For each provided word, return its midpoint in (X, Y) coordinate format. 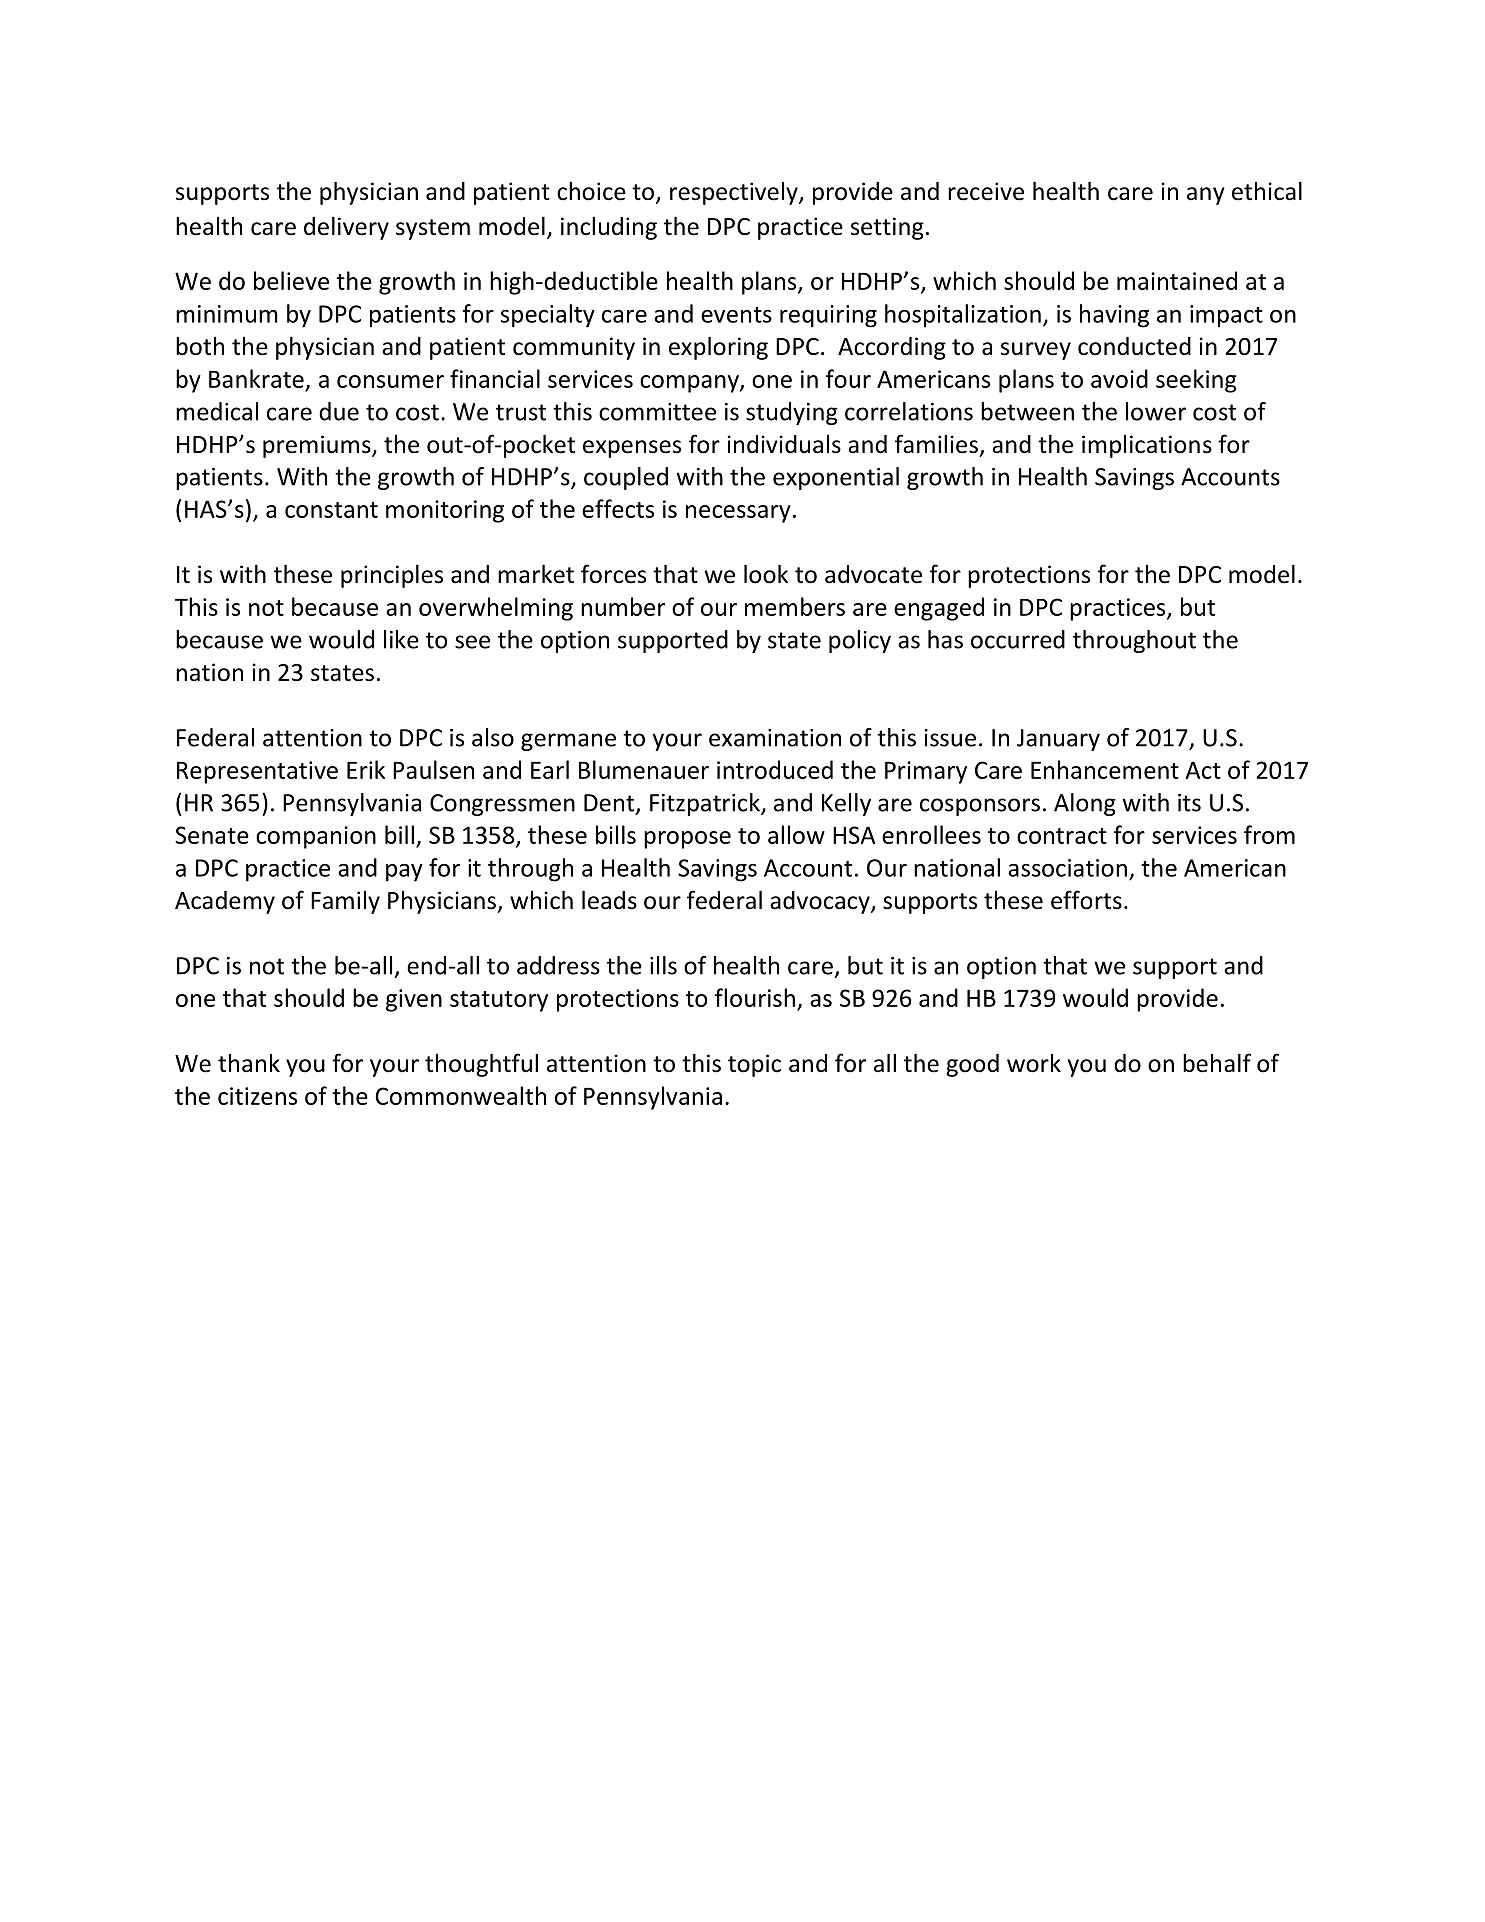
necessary (738, 514)
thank (249, 1063)
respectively (735, 193)
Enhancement (1105, 769)
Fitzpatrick (706, 804)
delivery (346, 228)
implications (1147, 446)
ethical (1267, 191)
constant (331, 510)
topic (754, 1065)
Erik (366, 769)
